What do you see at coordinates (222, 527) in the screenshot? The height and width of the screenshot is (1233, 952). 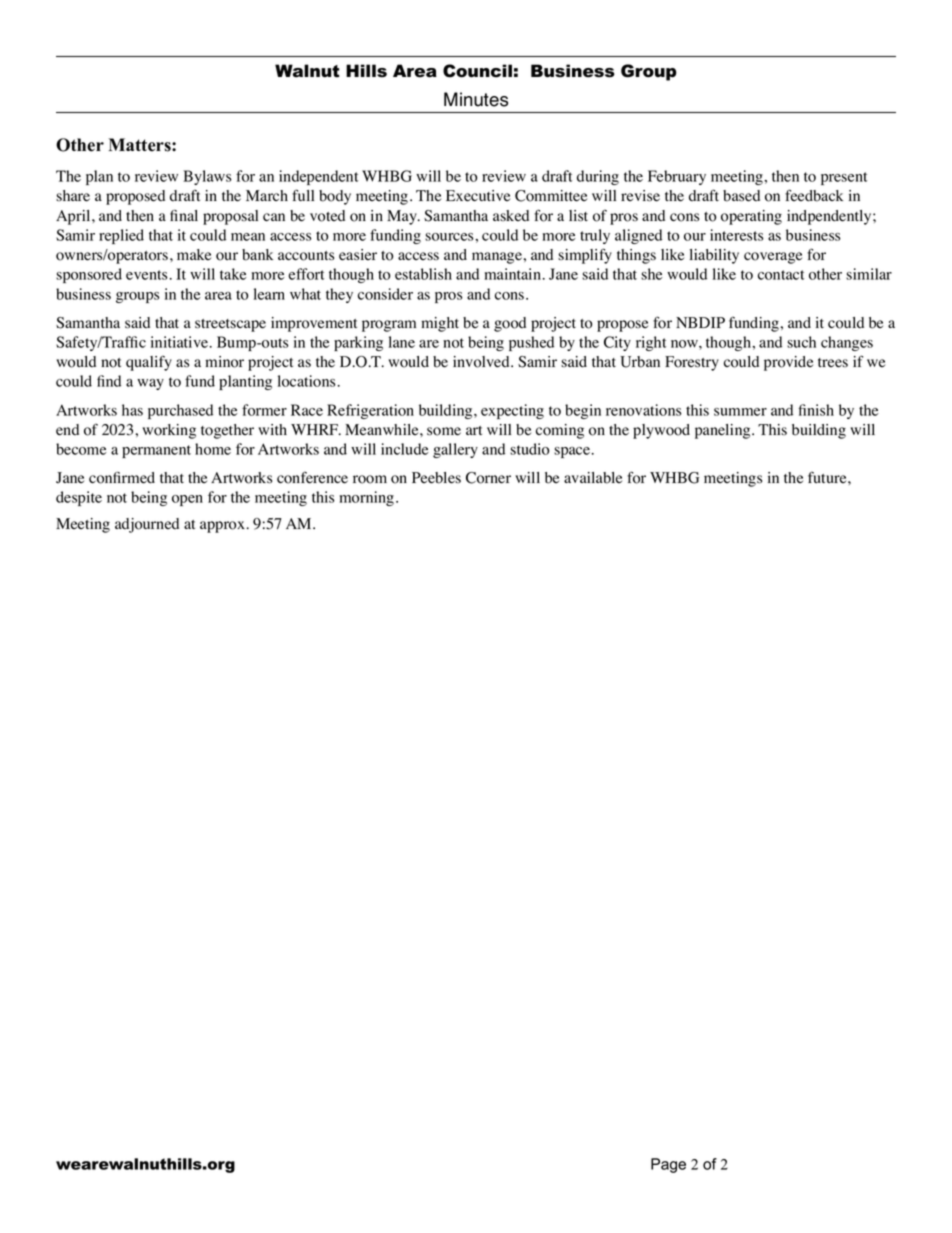 I see `approx` at bounding box center [222, 527].
